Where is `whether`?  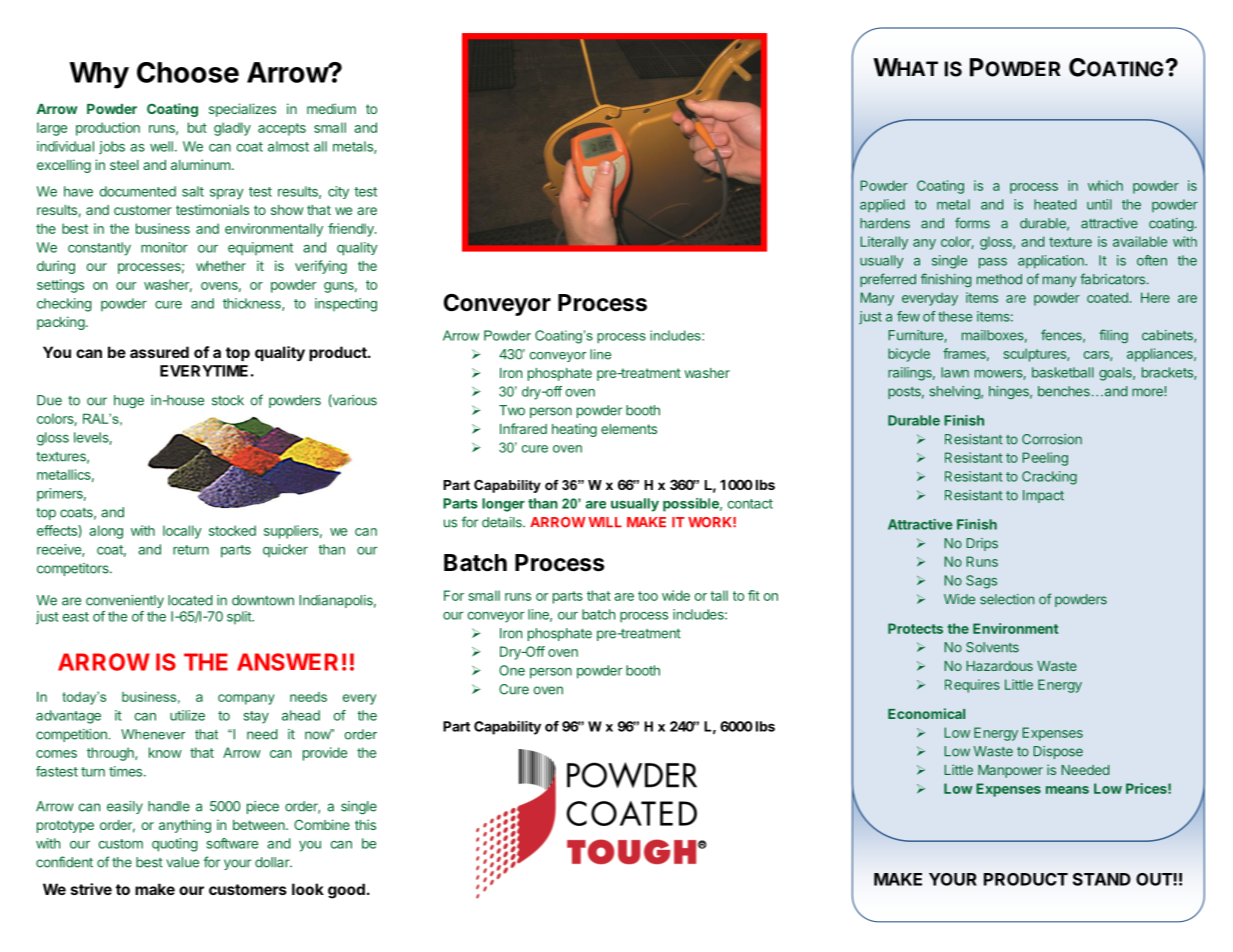 whether is located at coordinates (221, 266).
